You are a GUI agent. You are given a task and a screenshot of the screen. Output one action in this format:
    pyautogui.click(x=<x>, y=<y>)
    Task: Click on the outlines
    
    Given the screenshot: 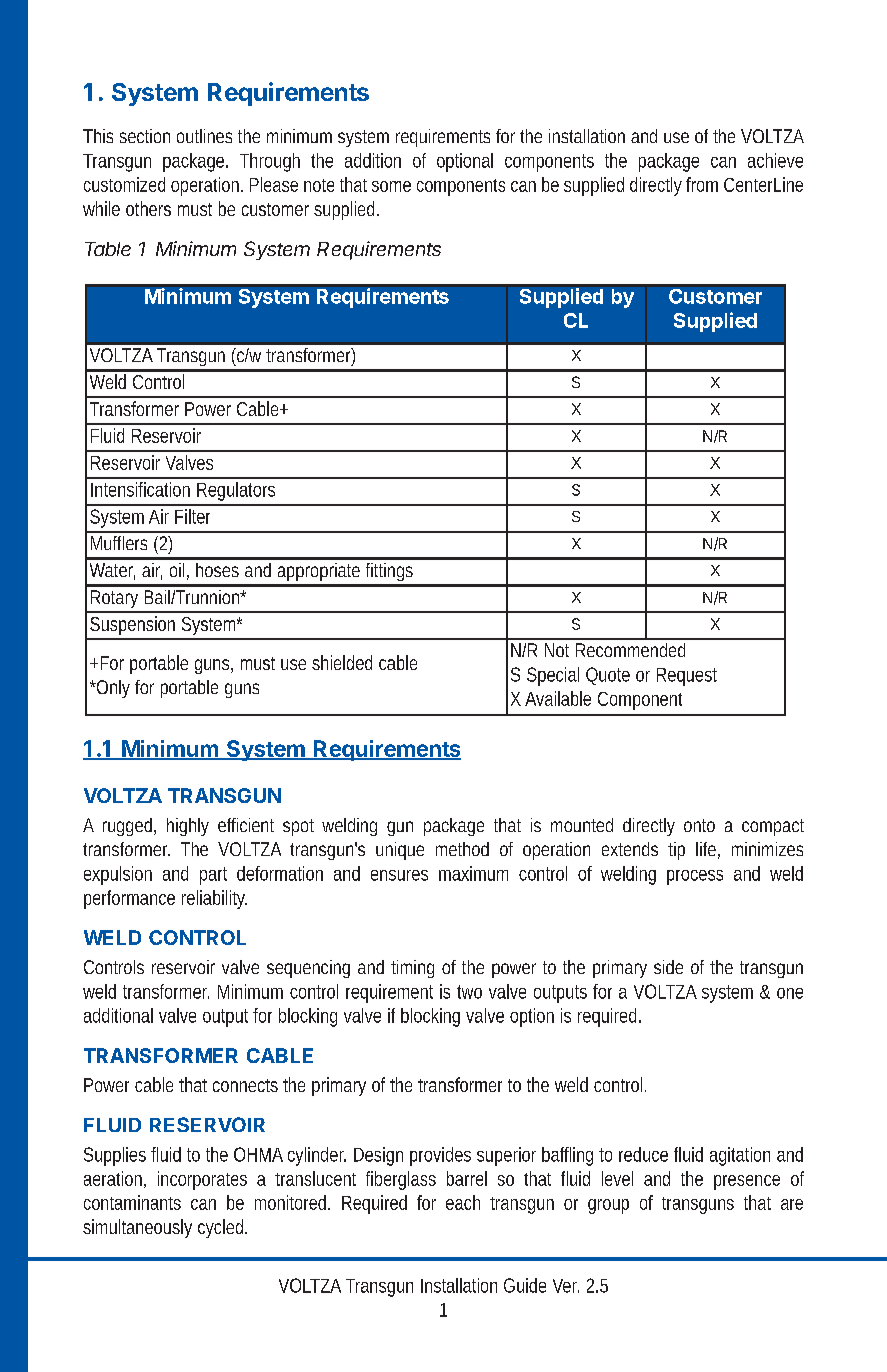 What is the action you would take?
    pyautogui.click(x=204, y=136)
